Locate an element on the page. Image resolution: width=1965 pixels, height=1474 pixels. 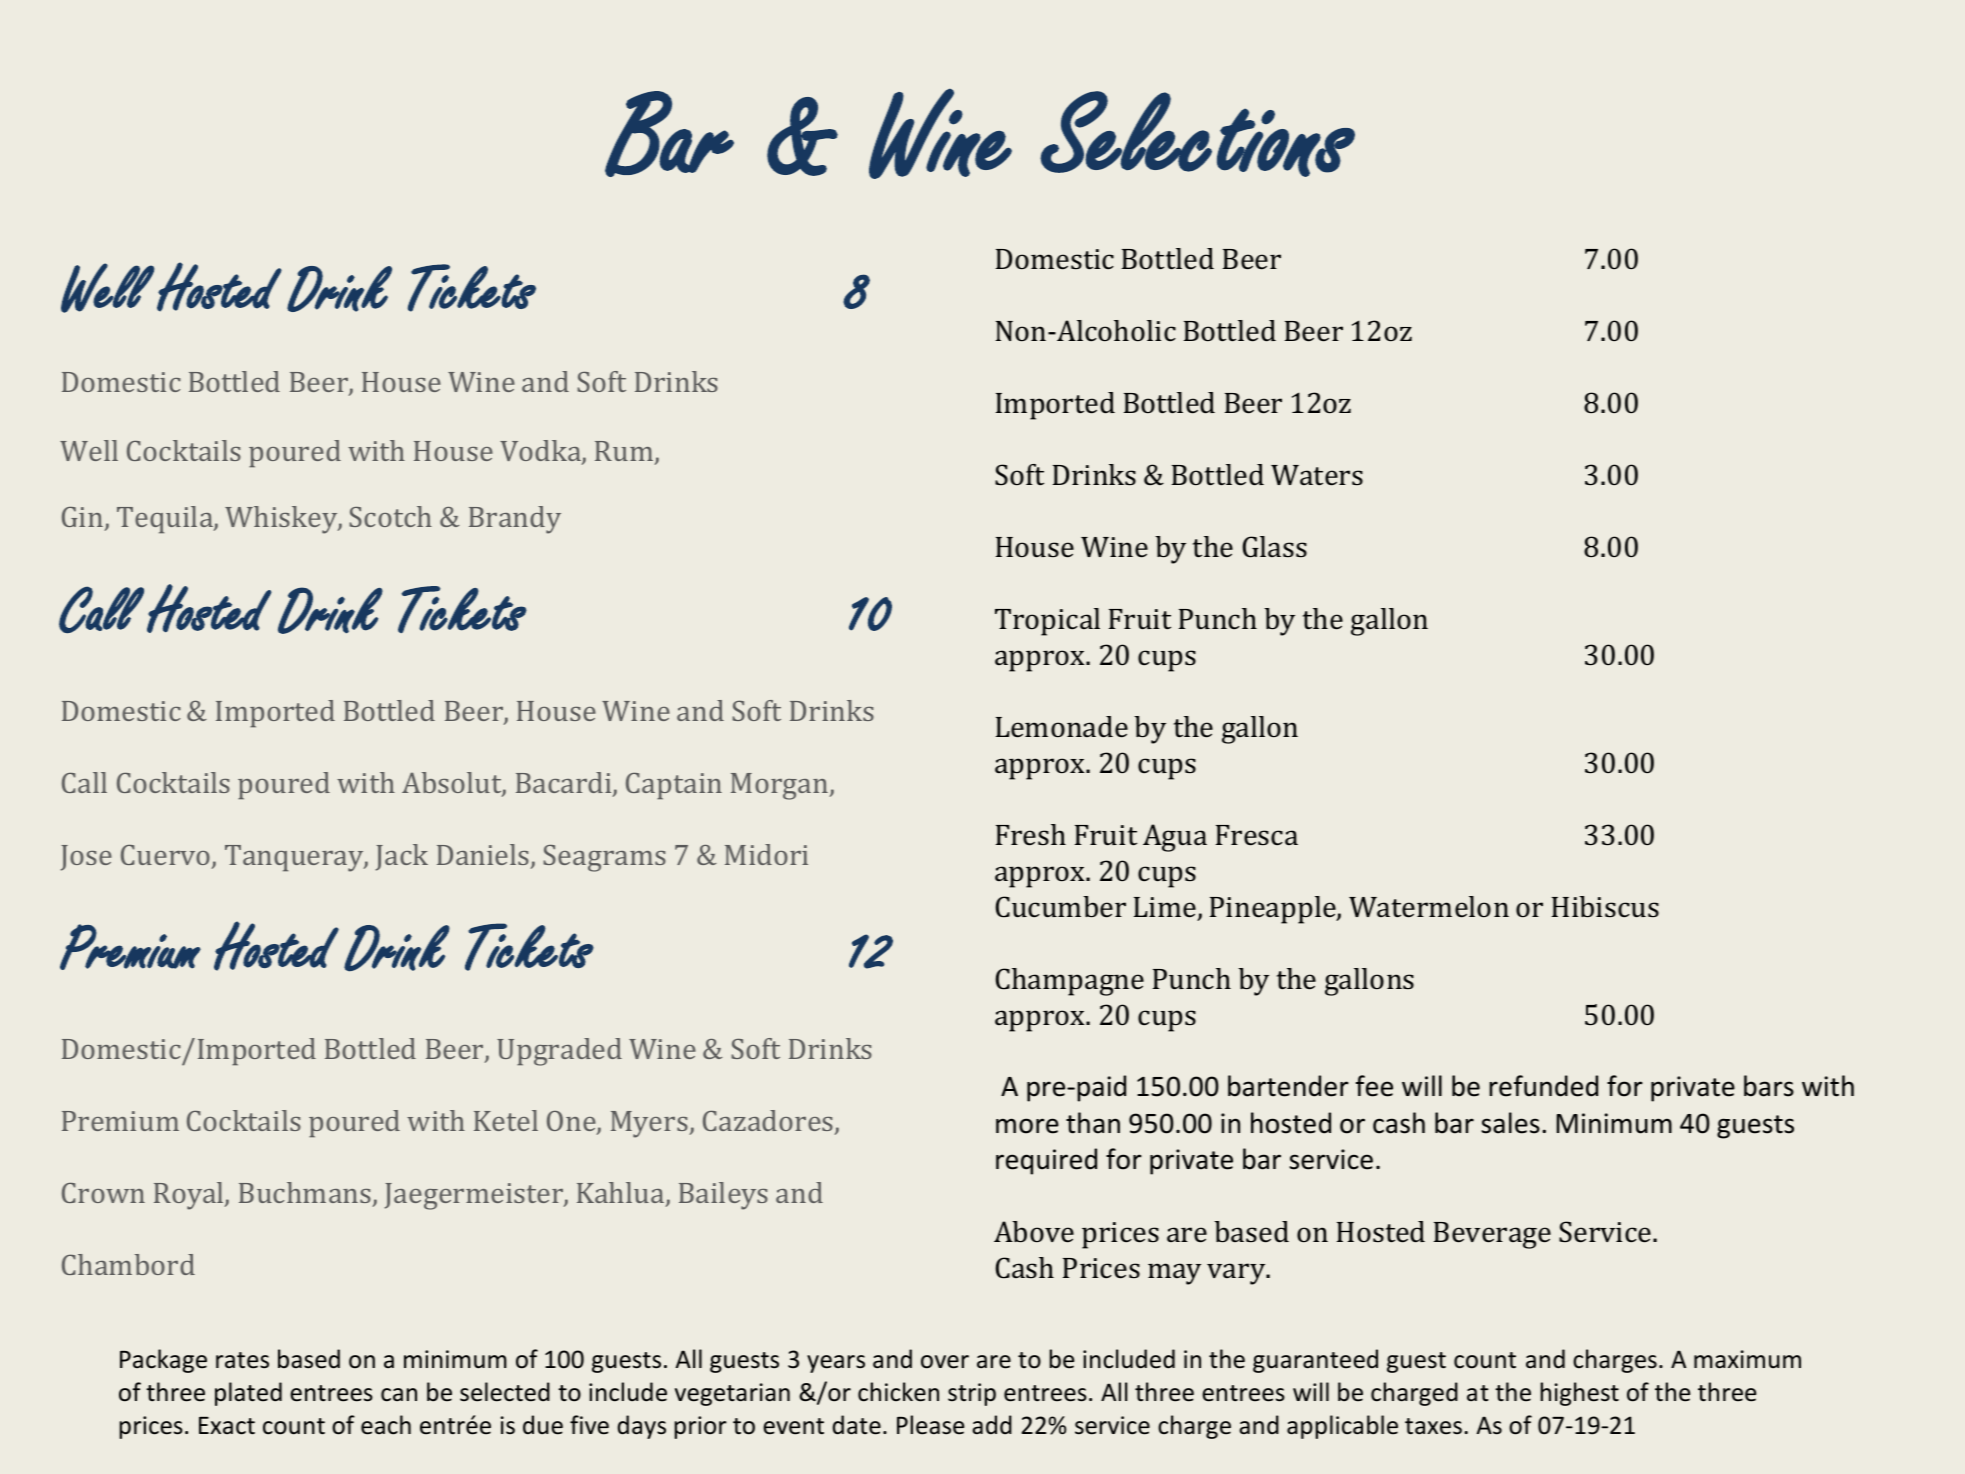
Morgan is located at coordinates (779, 786).
